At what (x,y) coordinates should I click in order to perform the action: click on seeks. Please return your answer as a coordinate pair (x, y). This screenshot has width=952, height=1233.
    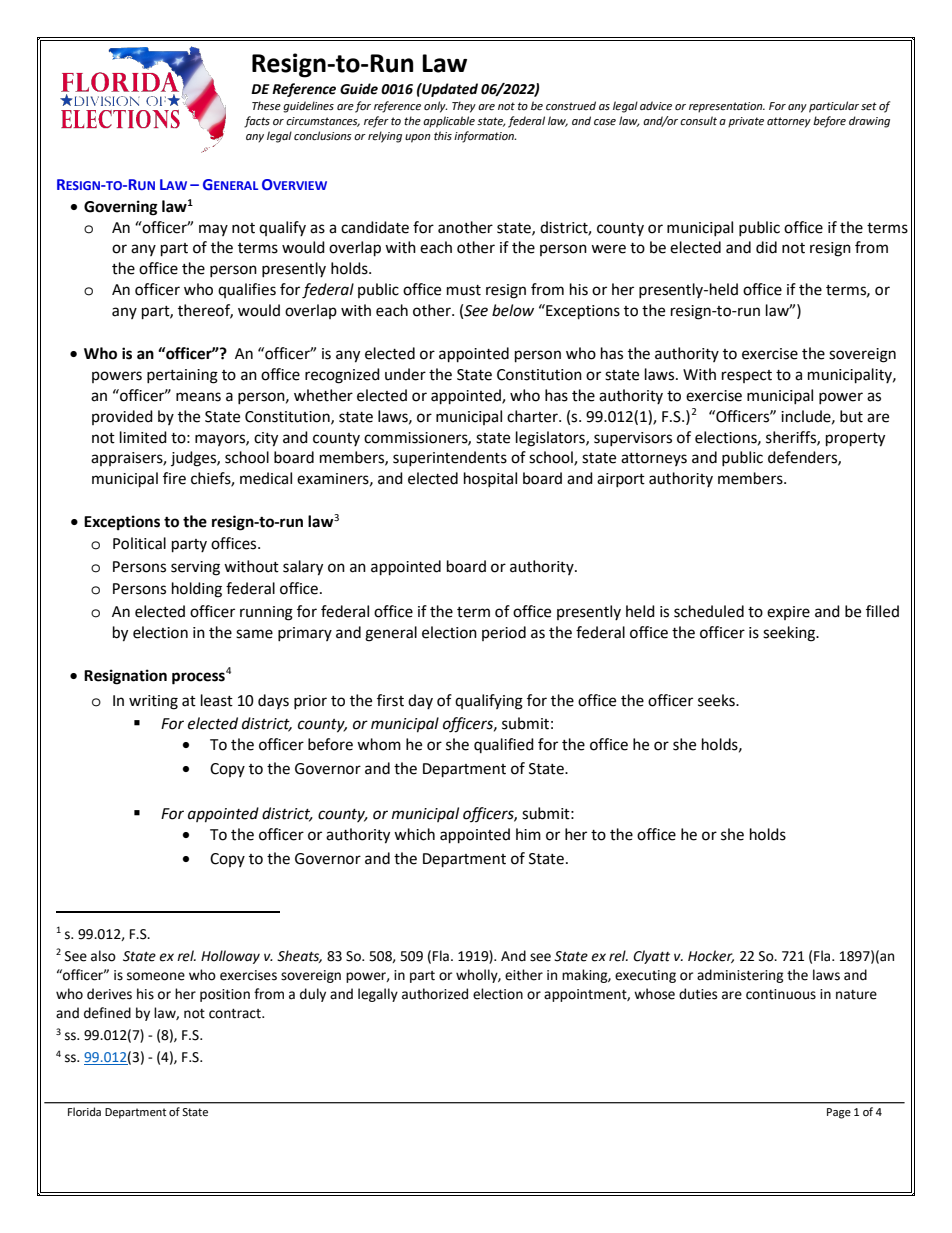
    Looking at the image, I should click on (717, 700).
